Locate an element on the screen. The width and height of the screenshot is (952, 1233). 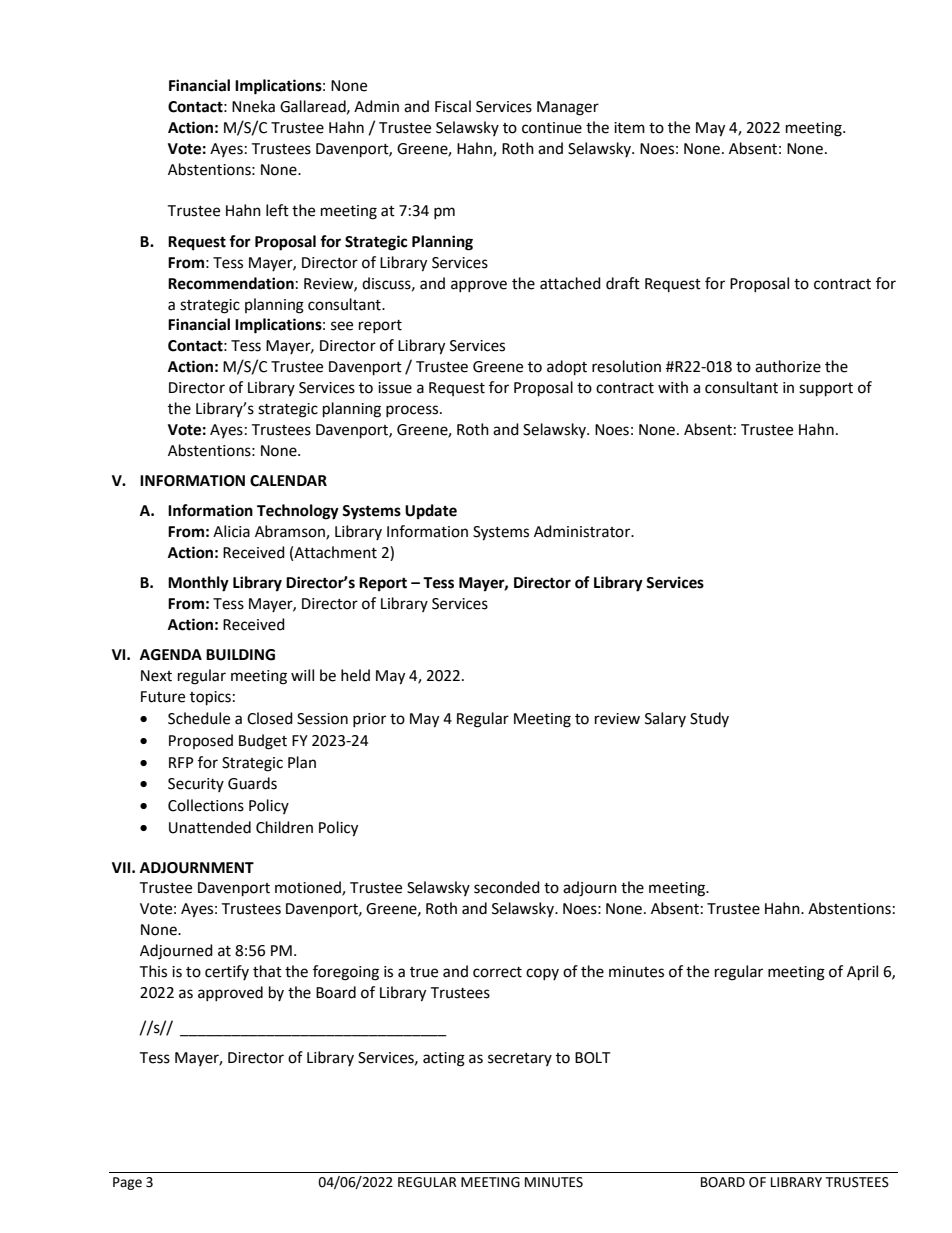
Page is located at coordinates (127, 1183).
